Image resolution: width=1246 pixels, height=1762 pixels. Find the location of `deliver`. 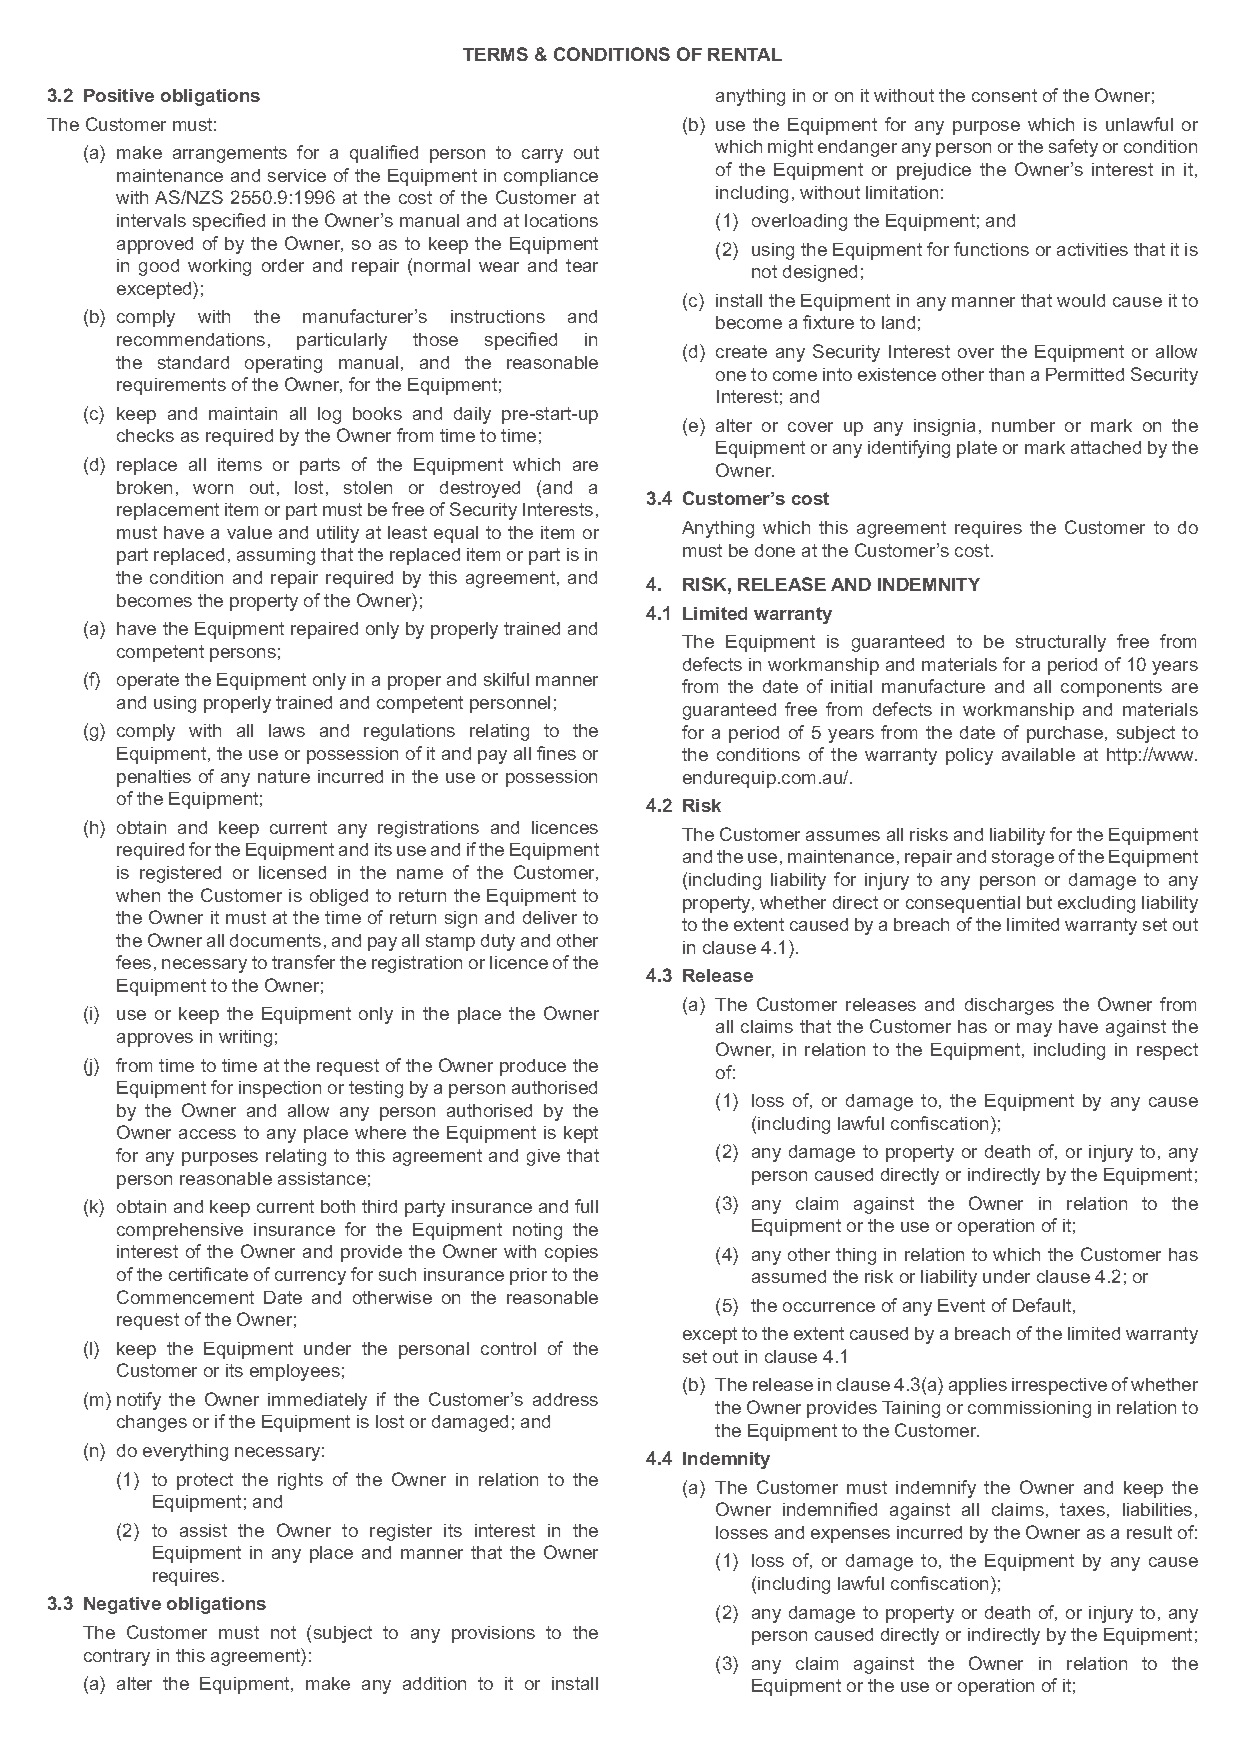

deliver is located at coordinates (550, 917).
